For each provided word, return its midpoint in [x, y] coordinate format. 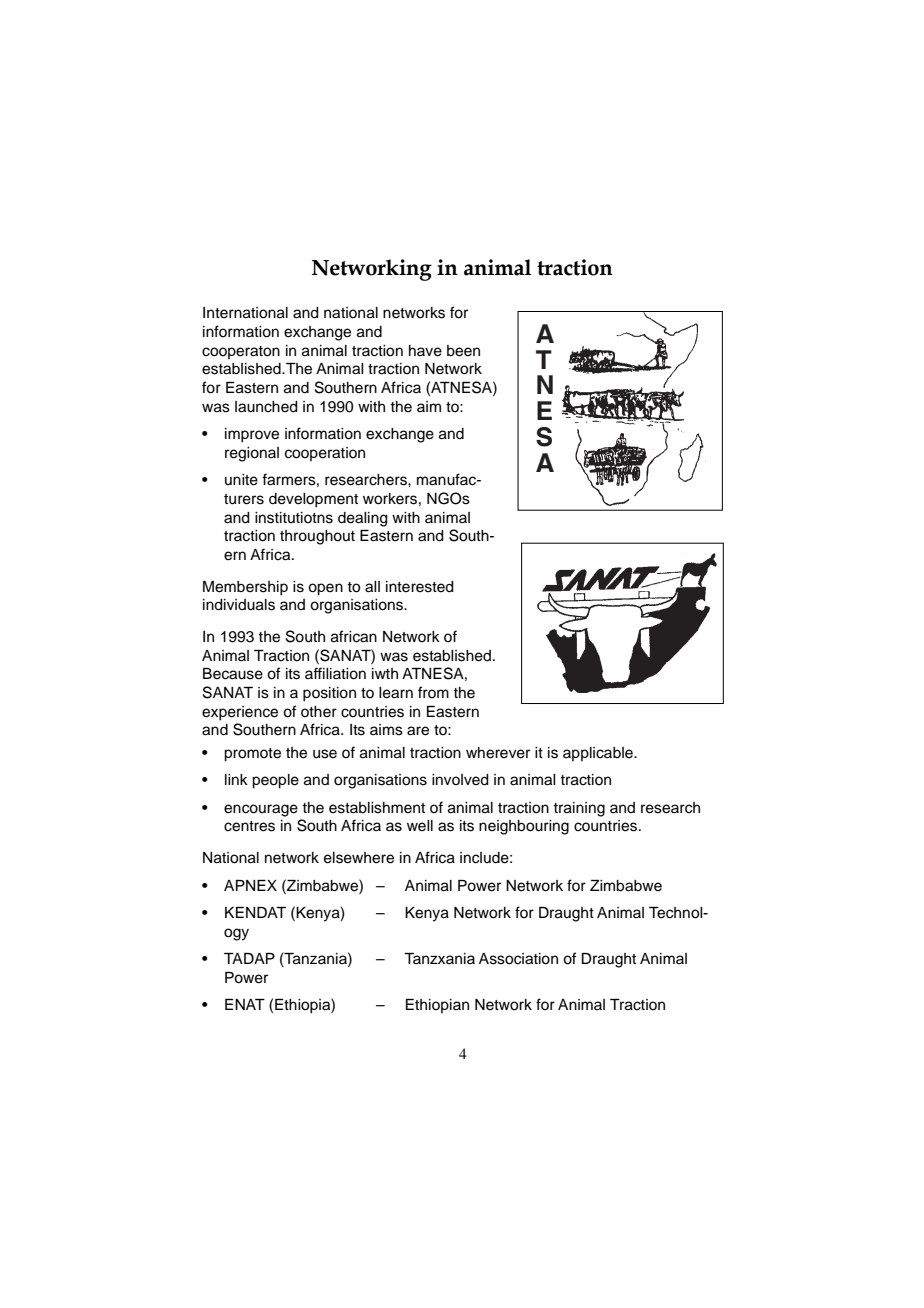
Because [233, 674]
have [425, 351]
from [433, 692]
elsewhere [359, 858]
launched [266, 407]
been [463, 351]
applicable [599, 754]
